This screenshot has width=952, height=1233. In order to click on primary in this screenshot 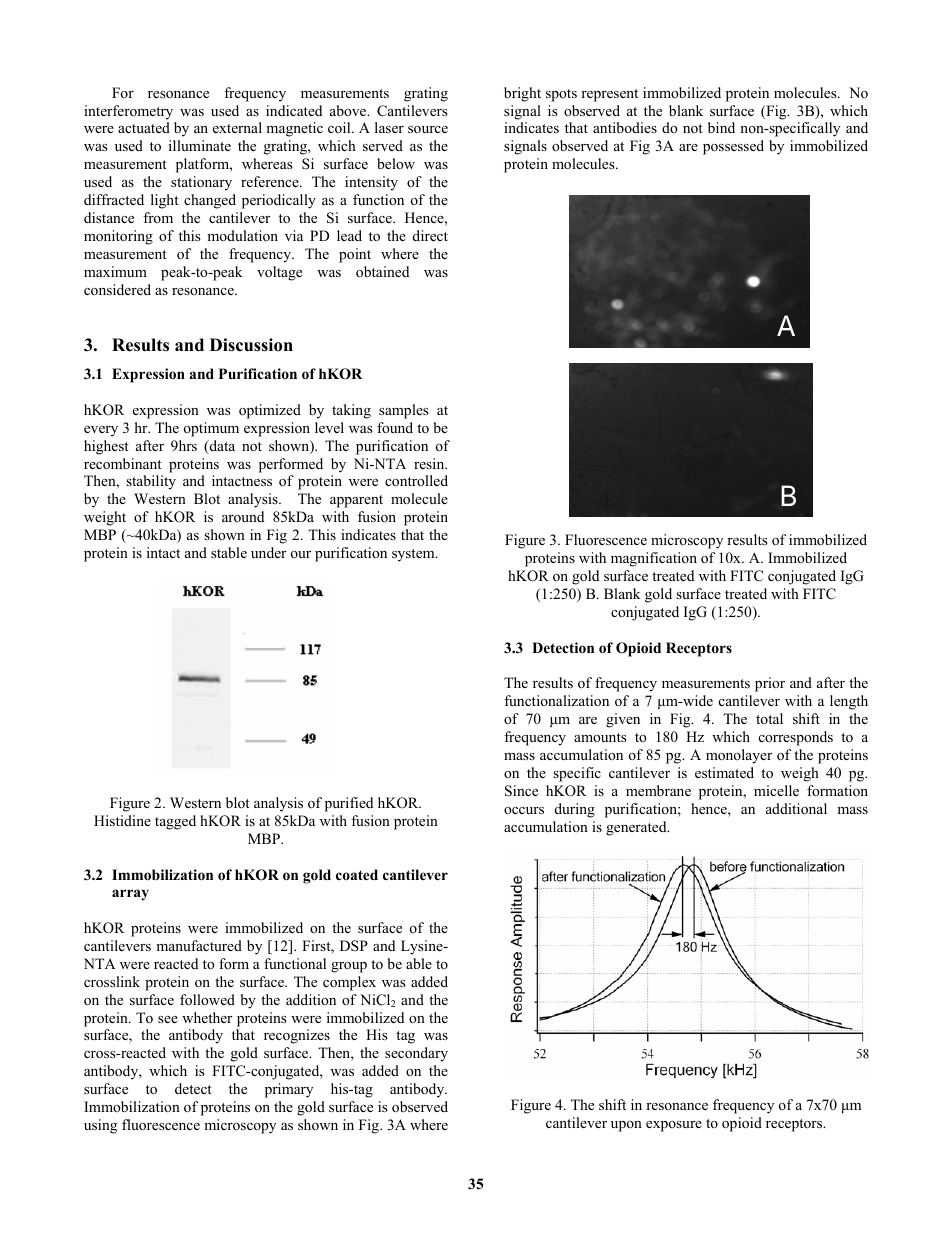, I will do `click(289, 1090)`.
